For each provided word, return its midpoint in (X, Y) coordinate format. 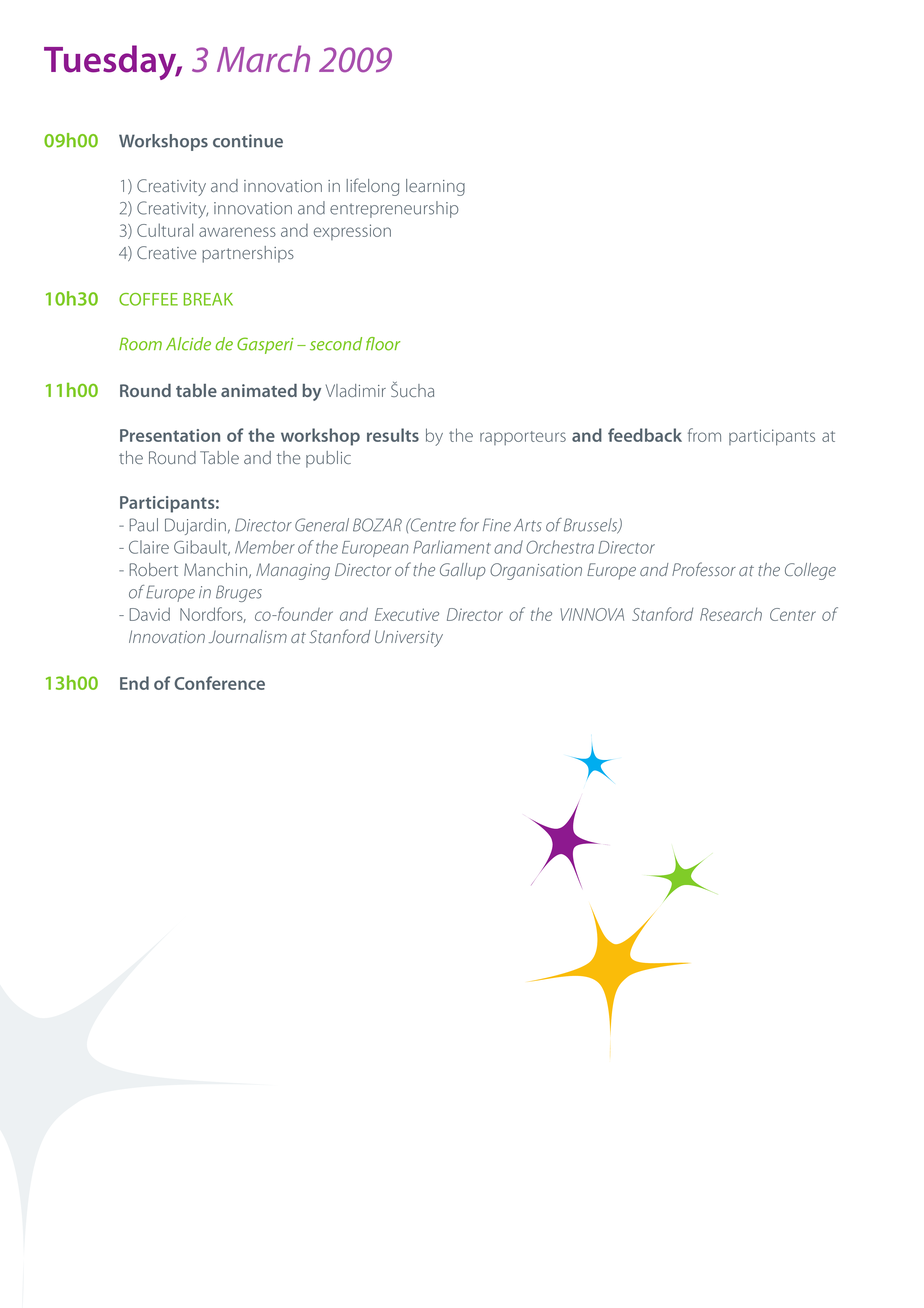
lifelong (372, 187)
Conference (219, 683)
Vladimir (356, 390)
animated (259, 390)
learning (435, 187)
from (704, 435)
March (263, 58)
